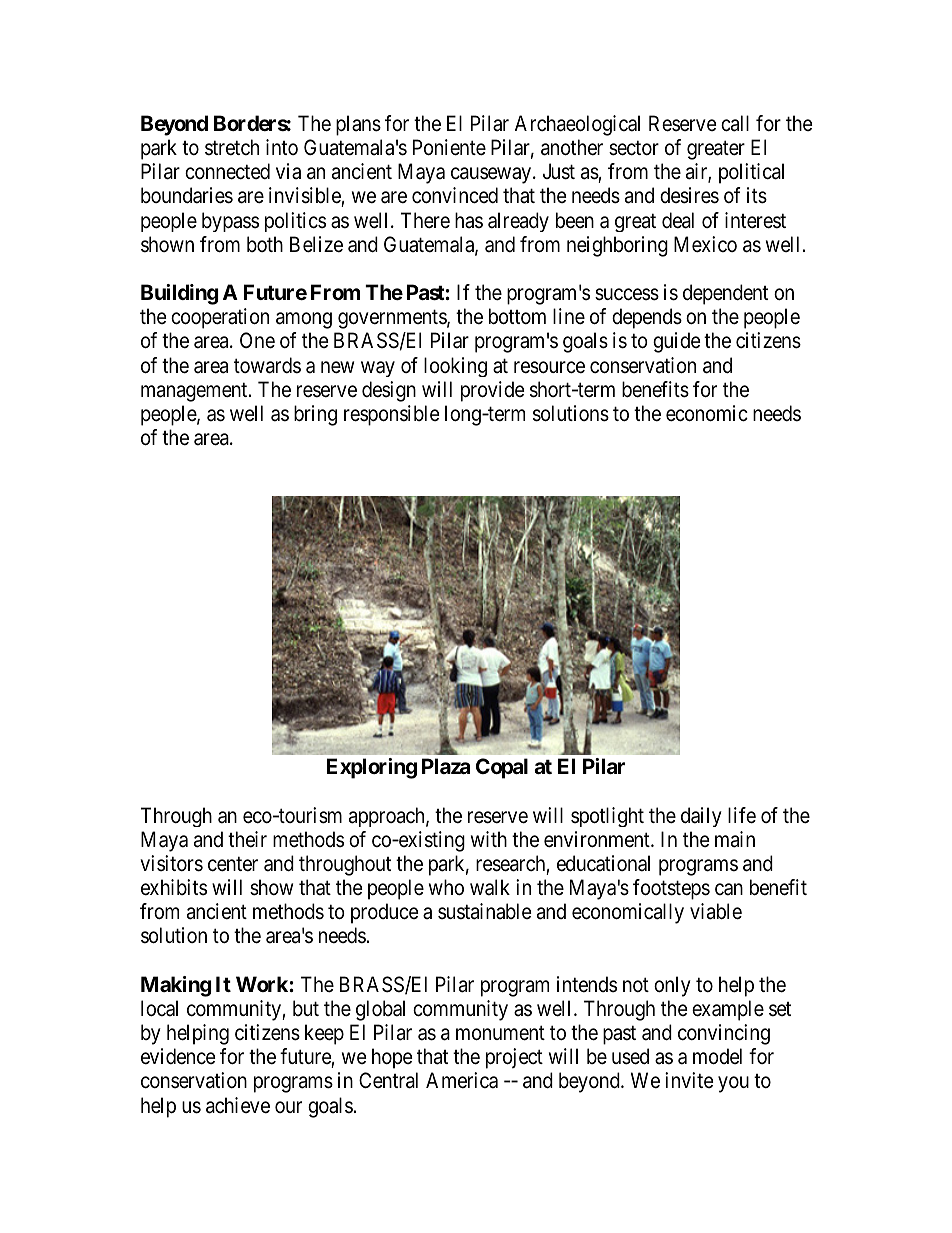  I want to click on guide, so click(677, 342).
